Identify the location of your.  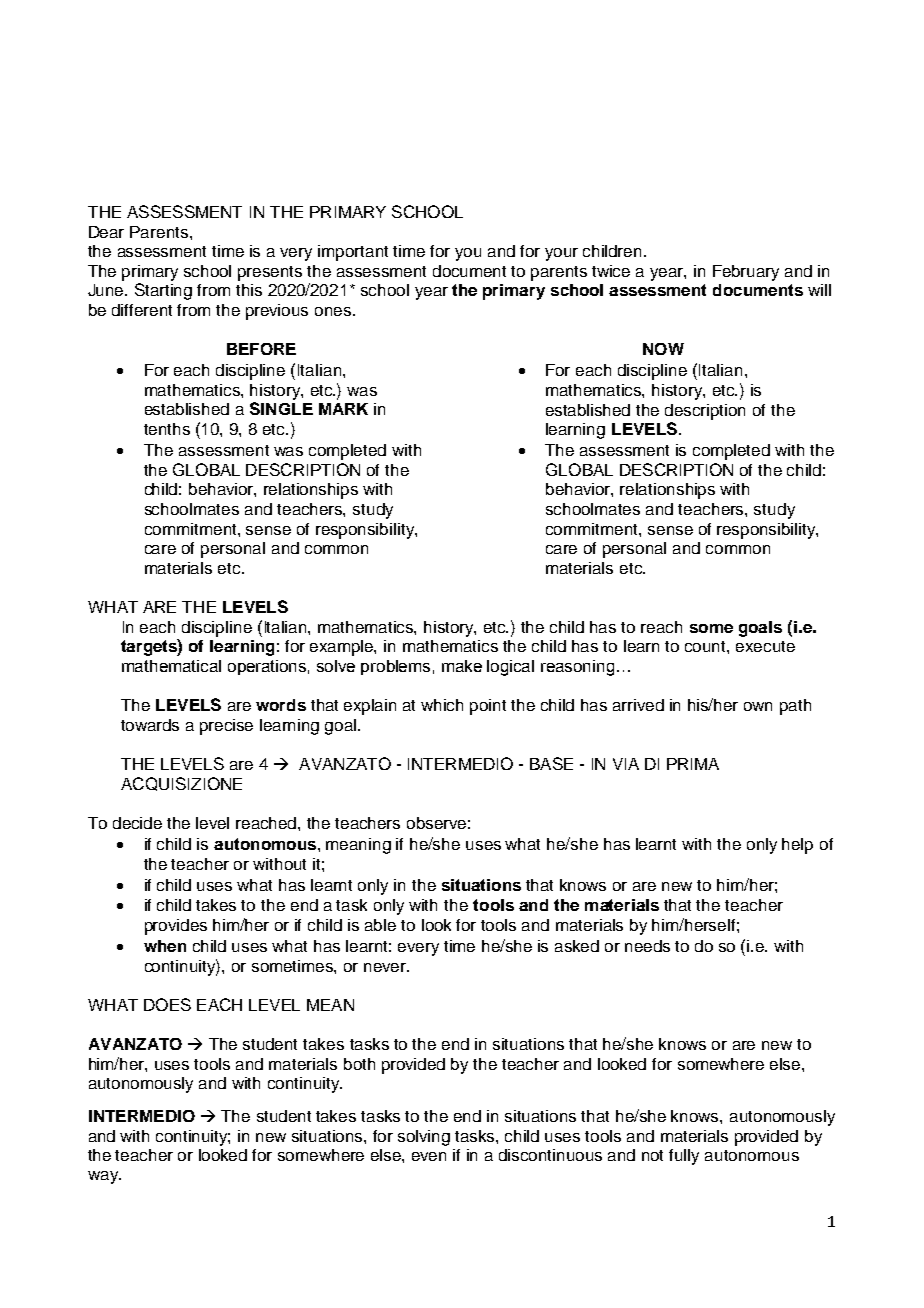
(561, 254).
